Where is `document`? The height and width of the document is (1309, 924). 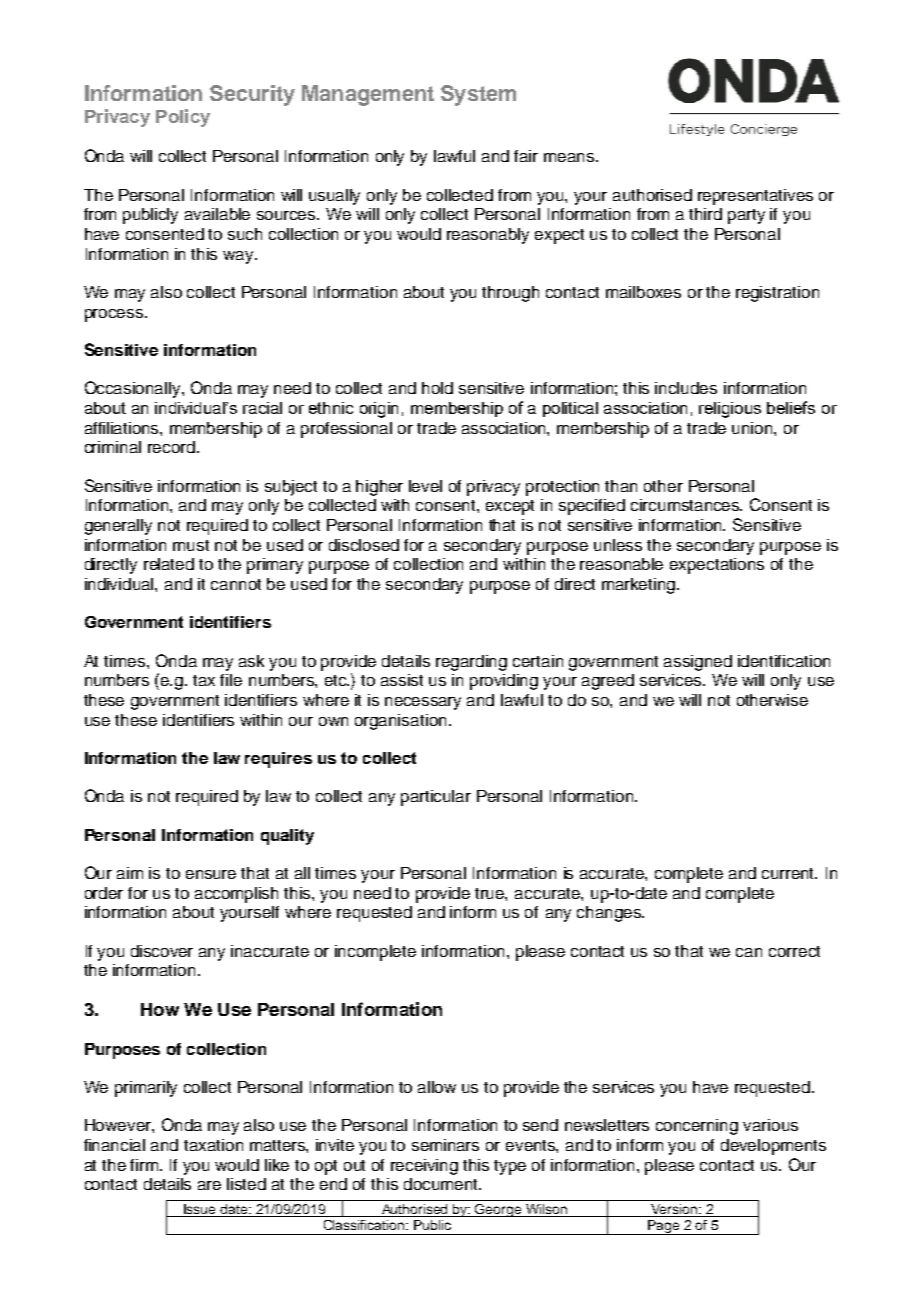 document is located at coordinates (442, 1184).
